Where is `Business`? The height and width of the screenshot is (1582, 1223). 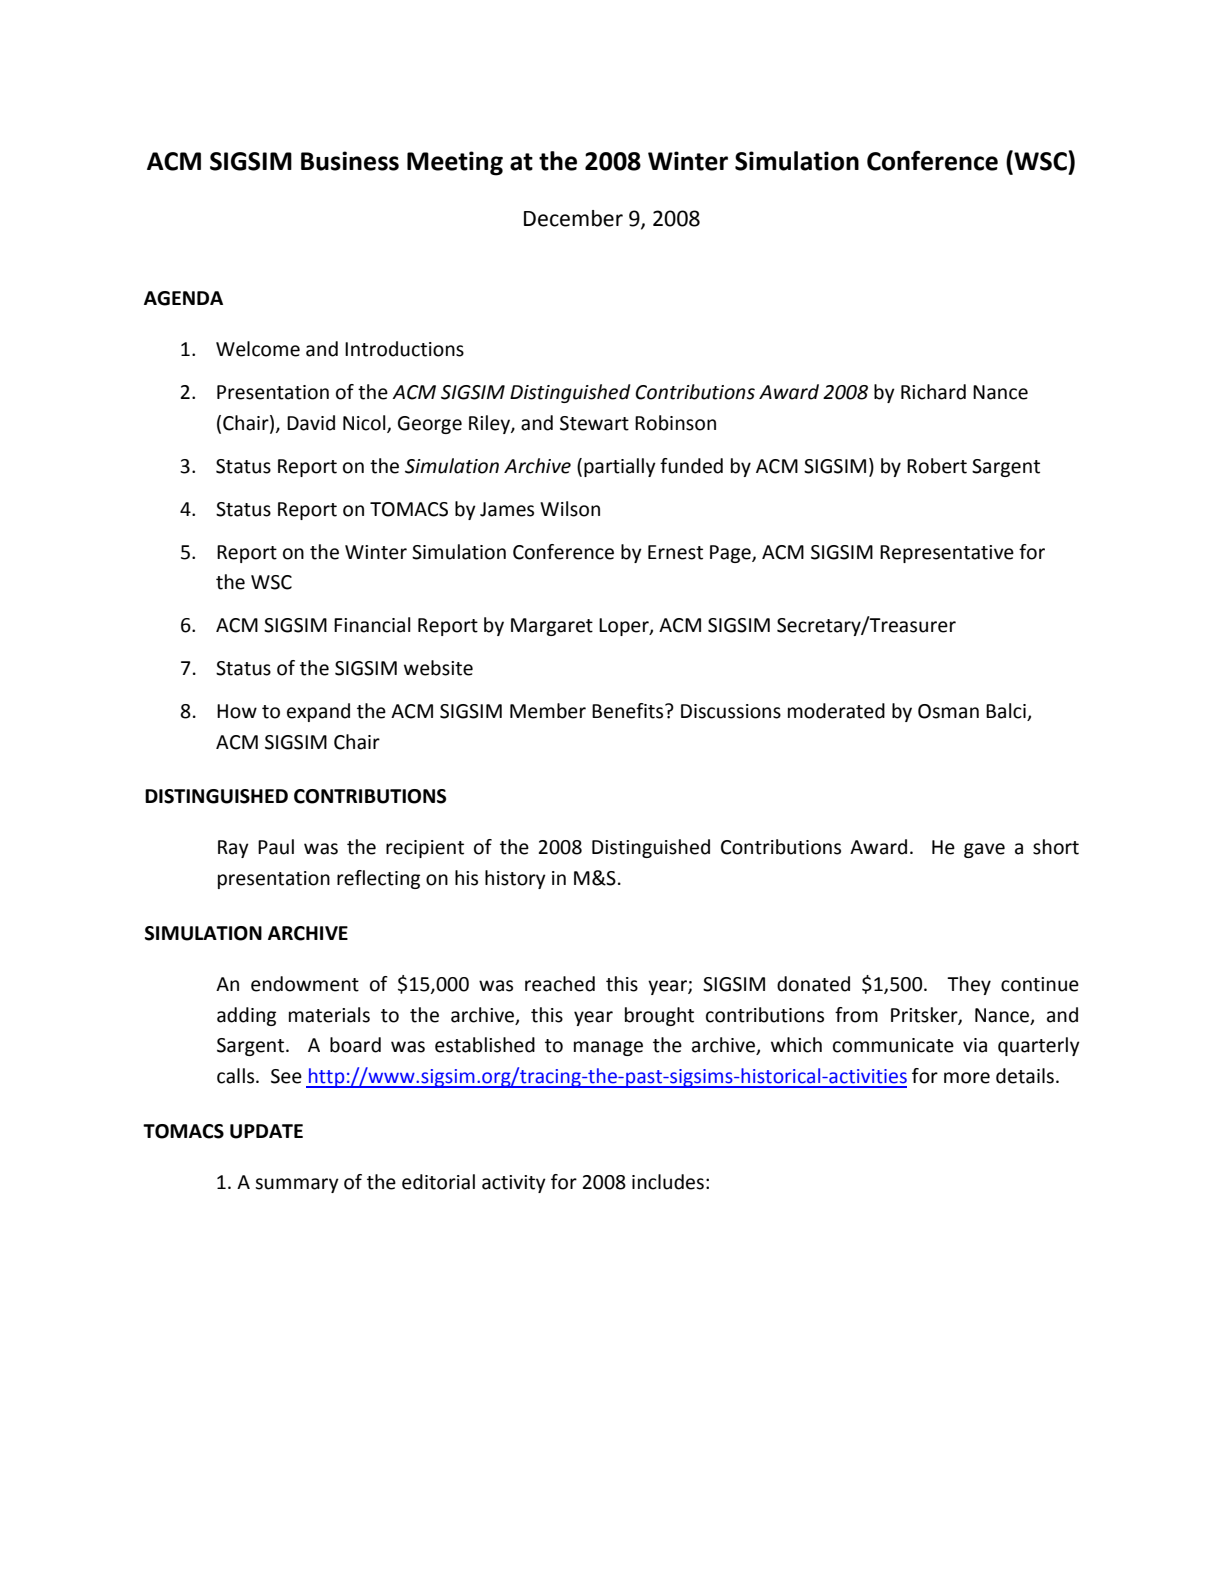
Business is located at coordinates (350, 161).
